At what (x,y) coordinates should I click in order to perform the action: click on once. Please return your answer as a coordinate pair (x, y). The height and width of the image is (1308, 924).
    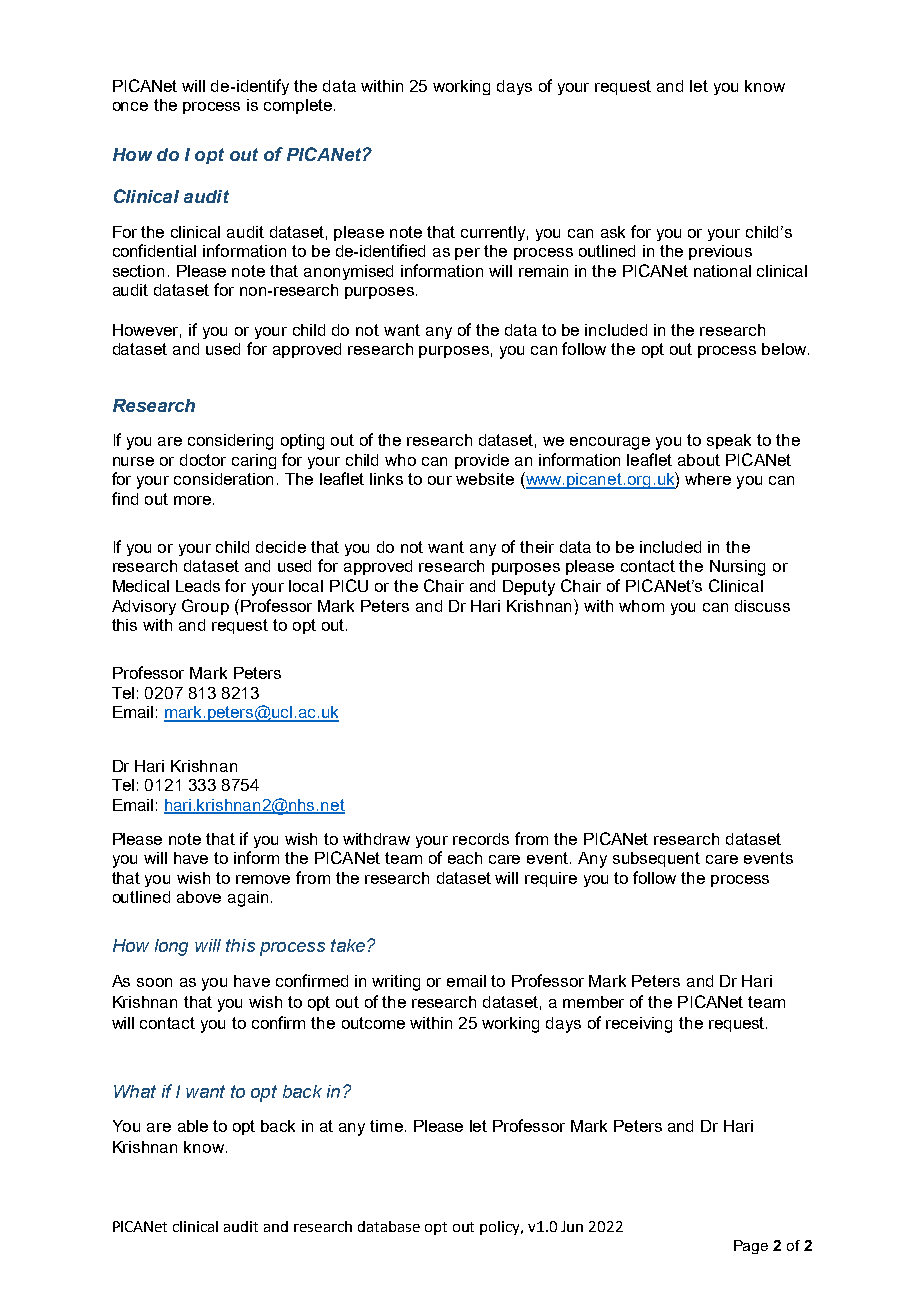
    Looking at the image, I should click on (130, 106).
